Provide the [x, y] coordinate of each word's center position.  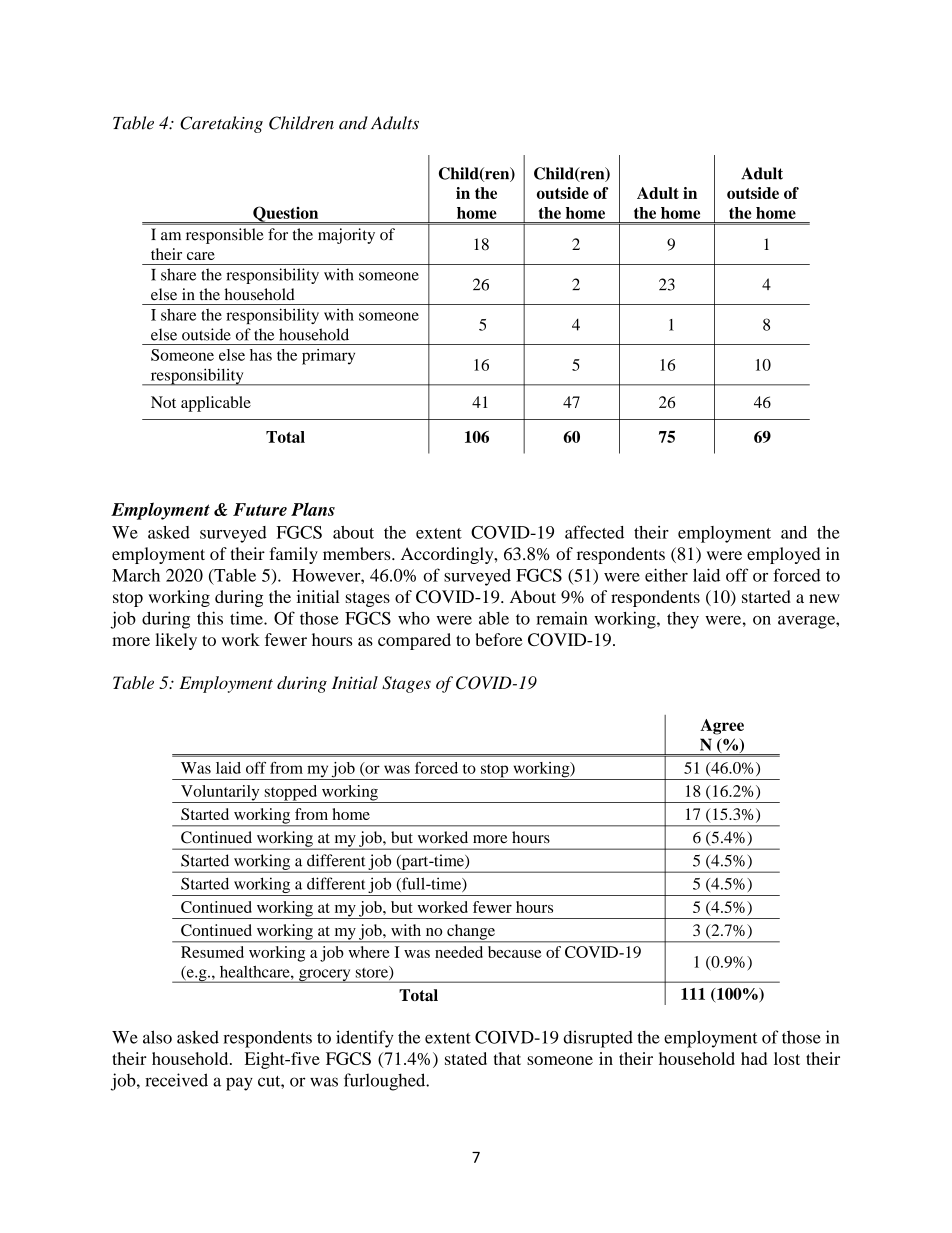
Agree [722, 727]
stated [466, 1058]
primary [328, 357]
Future [260, 509]
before [499, 639]
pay [239, 1084]
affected [594, 532]
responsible [225, 236]
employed [783, 555]
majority [346, 236]
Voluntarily [220, 794]
